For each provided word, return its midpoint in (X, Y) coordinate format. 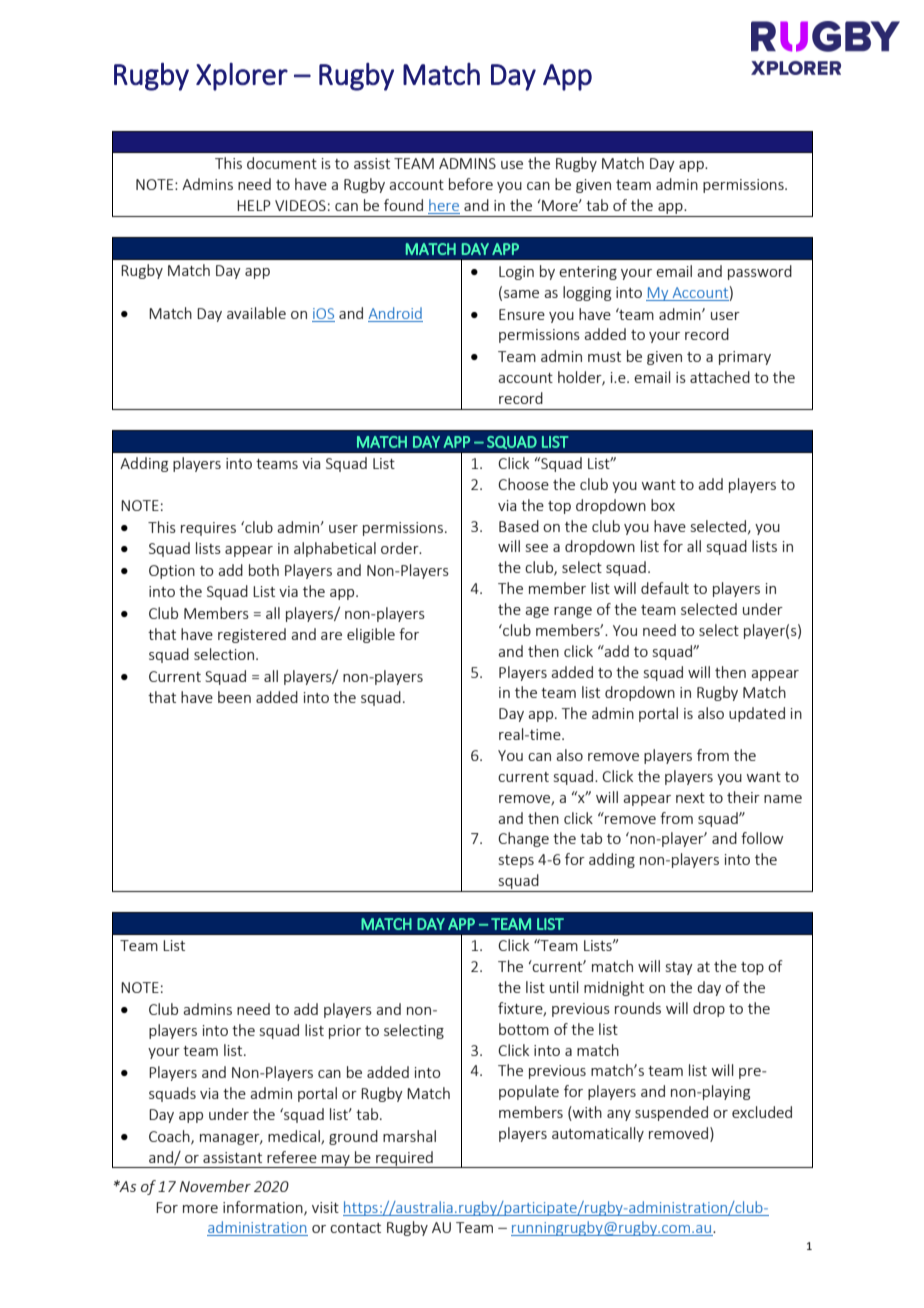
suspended (671, 1113)
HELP (254, 205)
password (760, 272)
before (471, 184)
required (404, 1159)
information (264, 1208)
